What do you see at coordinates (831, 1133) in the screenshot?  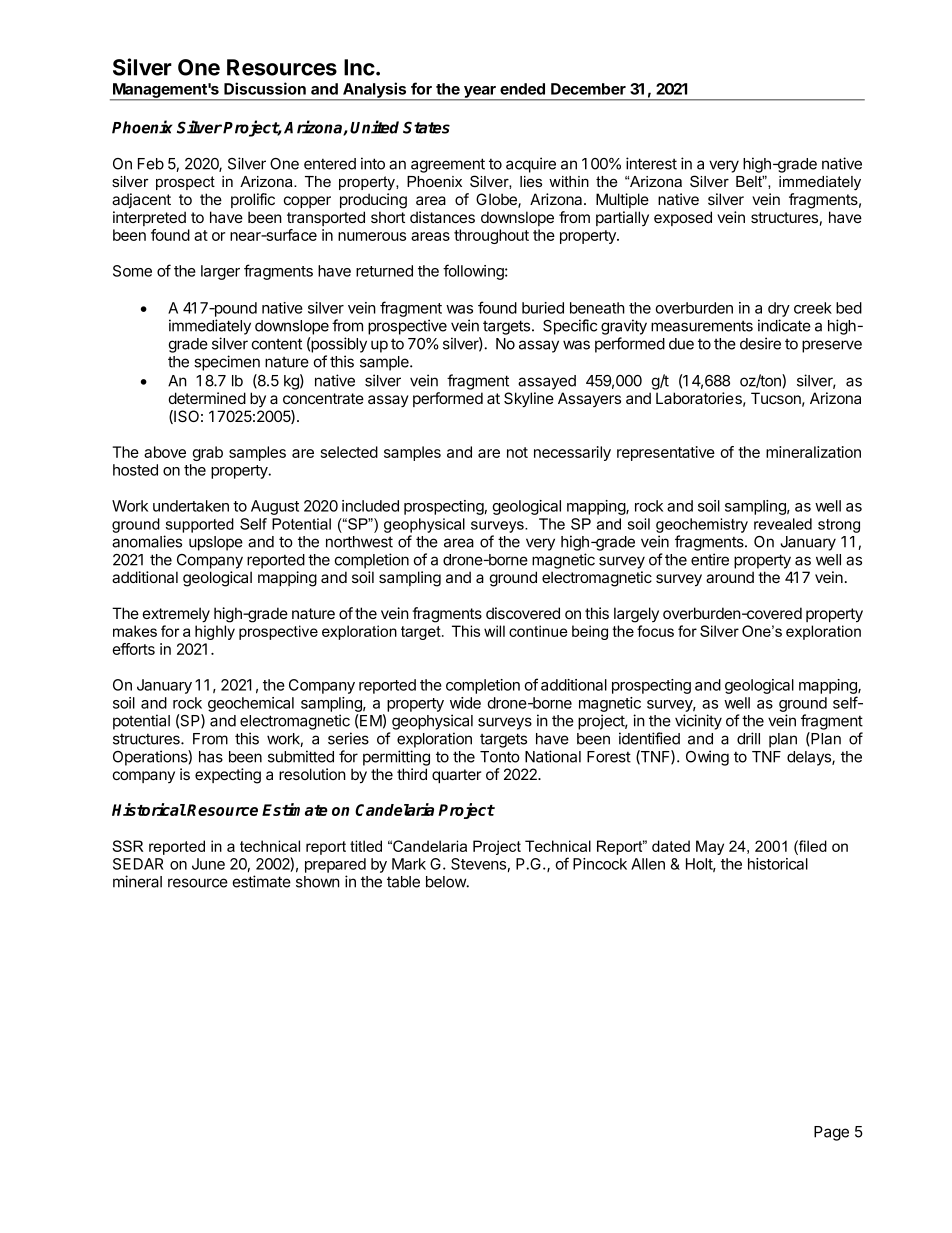 I see `Page` at bounding box center [831, 1133].
